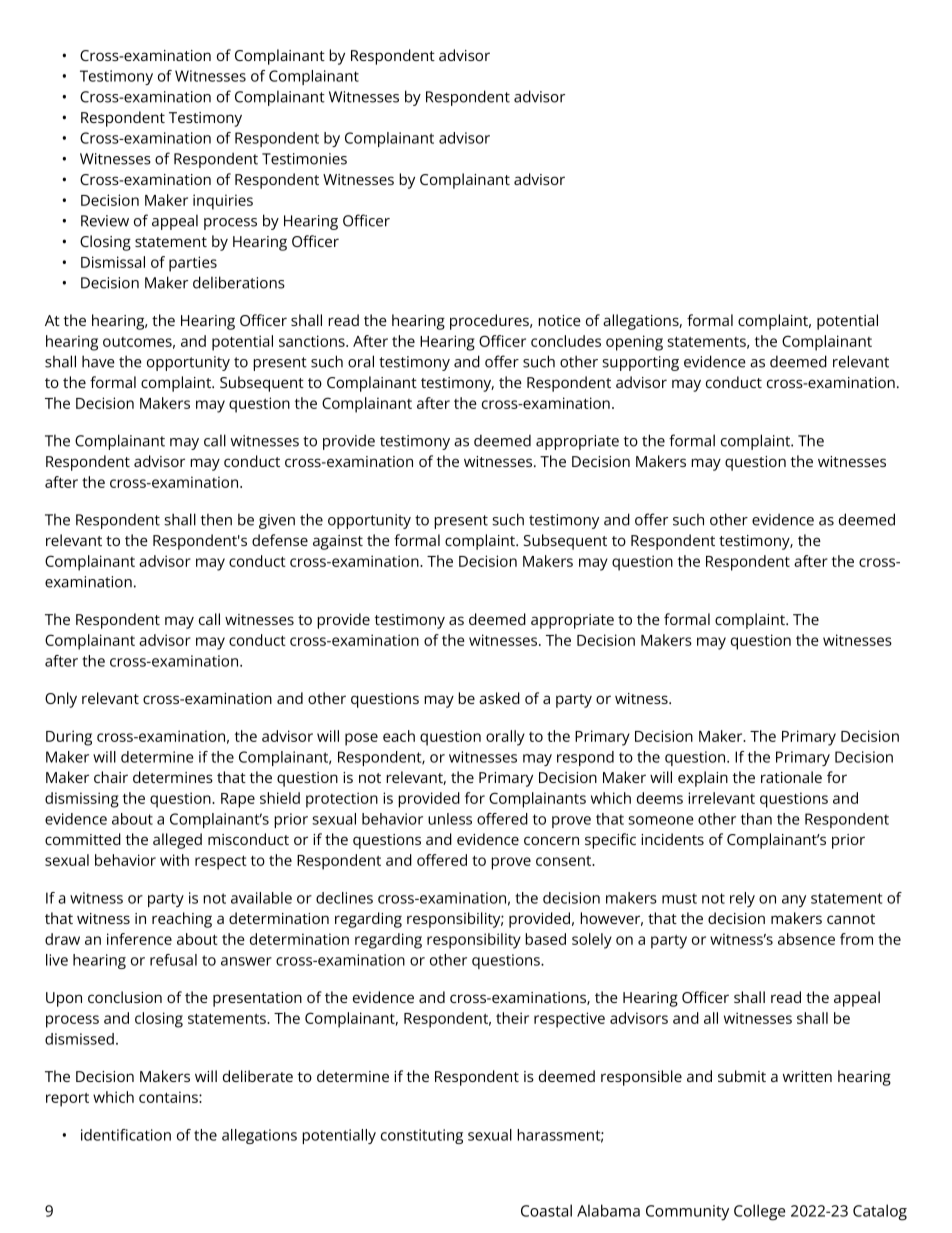 This document has width=952, height=1233. What do you see at coordinates (304, 159) in the document?
I see `Testimonies` at bounding box center [304, 159].
